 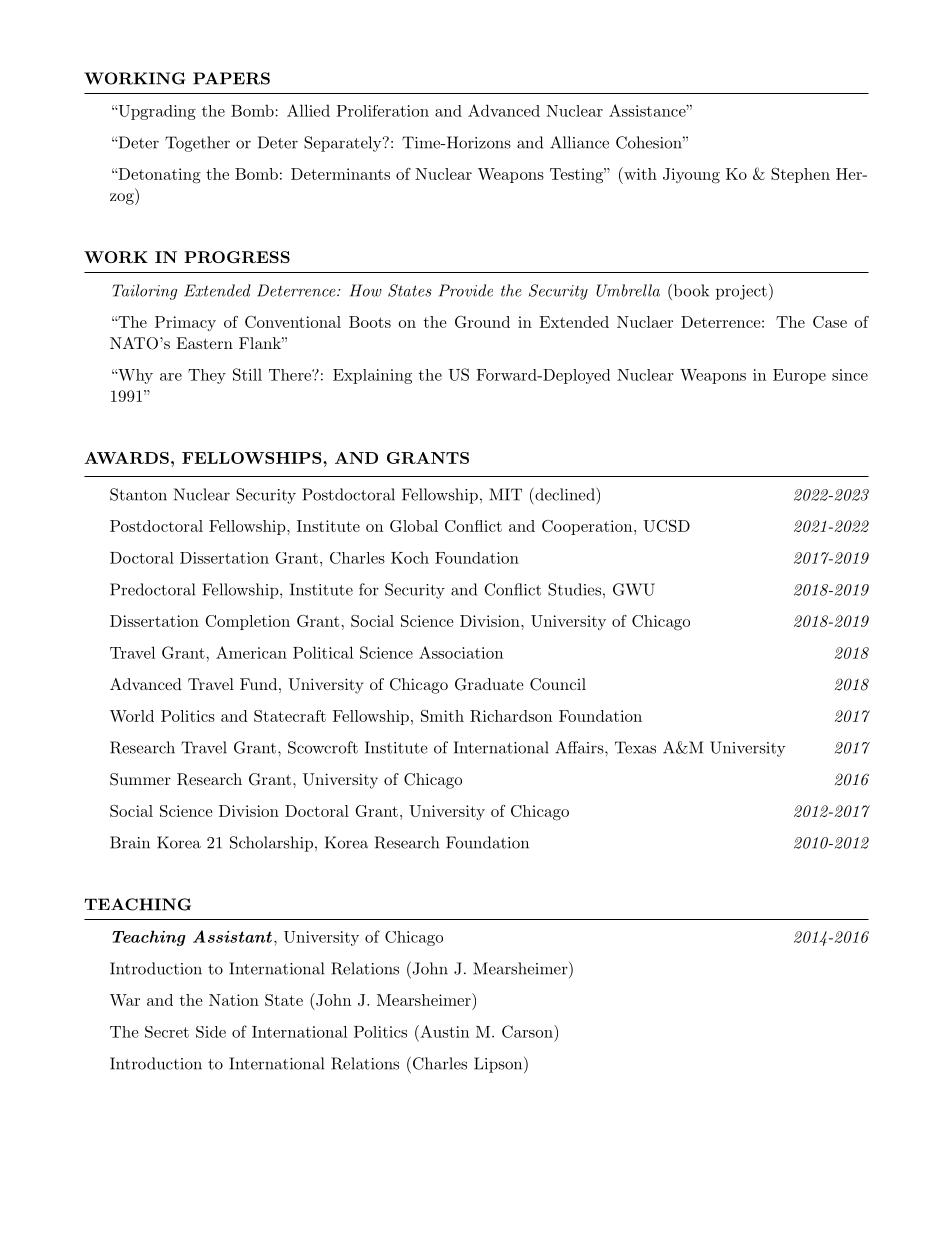 What do you see at coordinates (258, 684) in the document?
I see `Fund` at bounding box center [258, 684].
